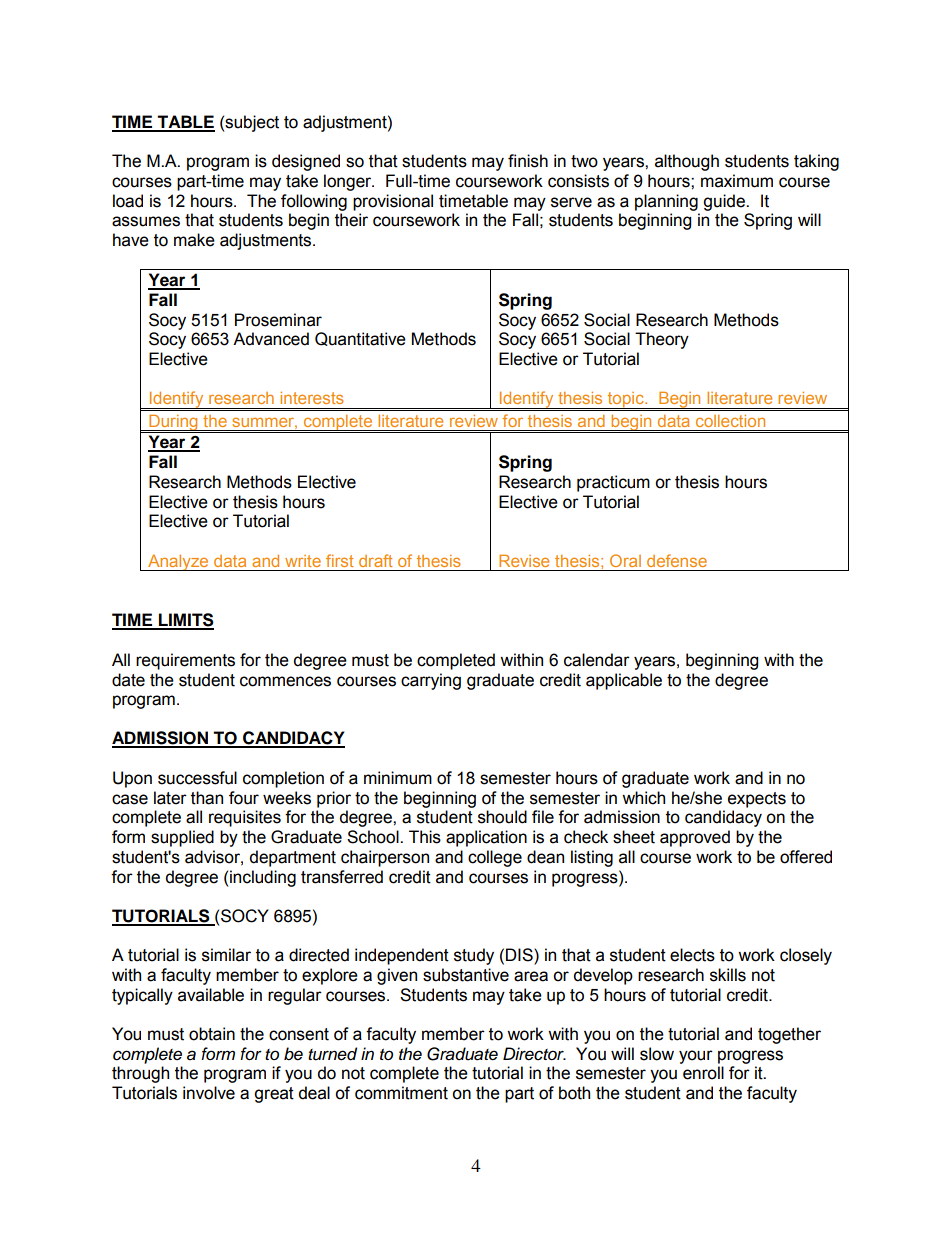 Image resolution: width=952 pixels, height=1233 pixels. Describe the element at coordinates (528, 161) in the screenshot. I see `finish` at that location.
